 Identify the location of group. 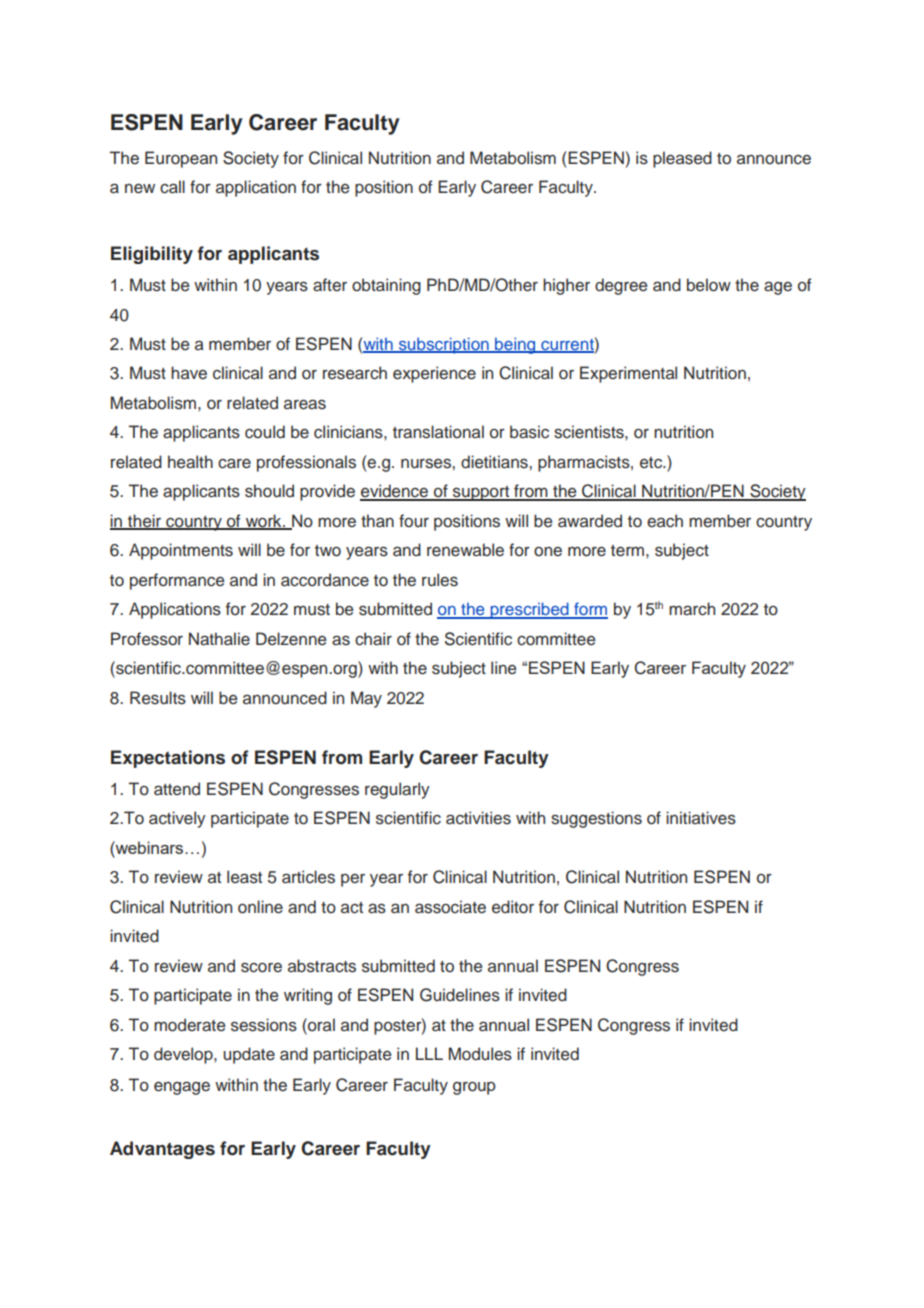
(474, 1088).
